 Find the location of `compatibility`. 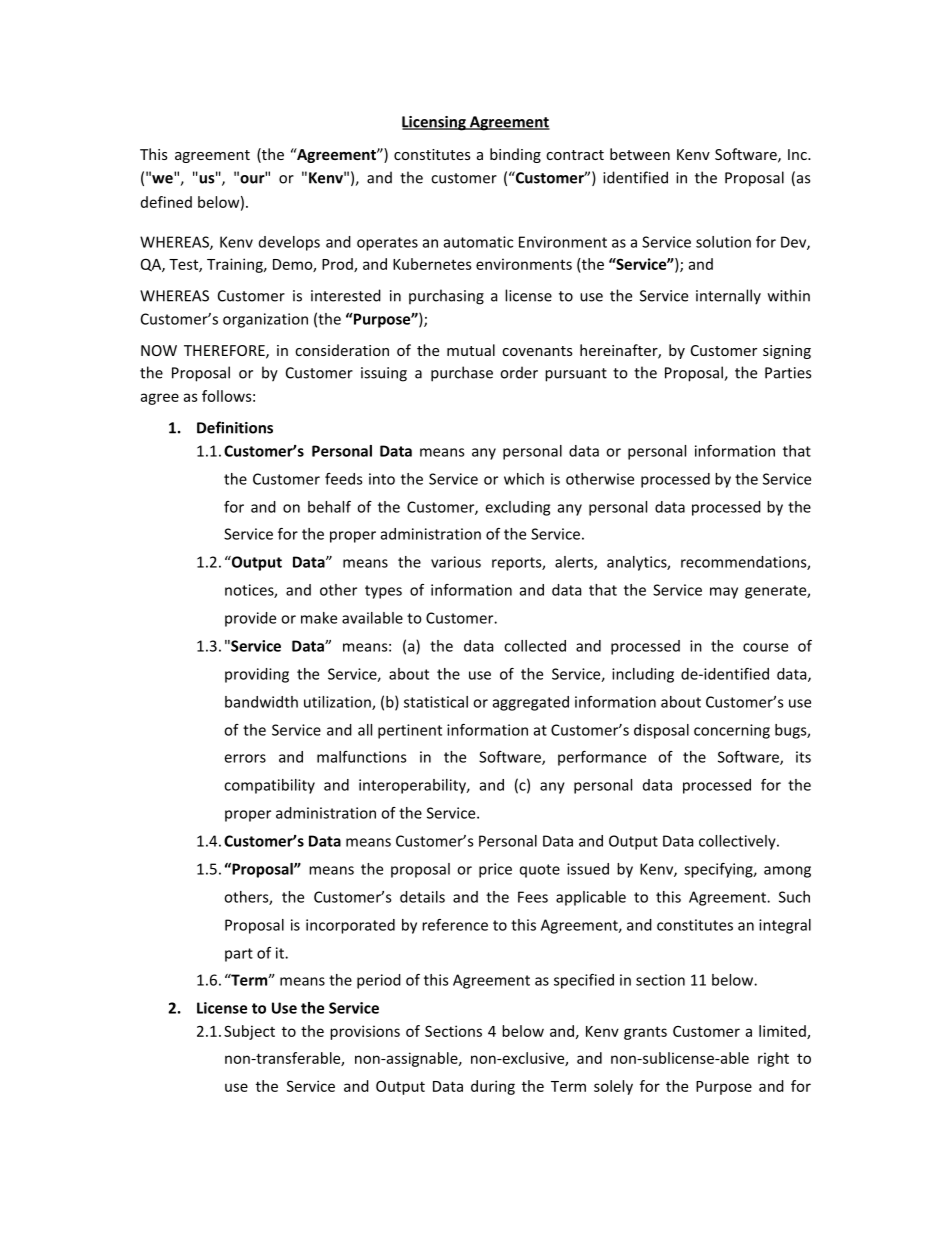

compatibility is located at coordinates (269, 786).
